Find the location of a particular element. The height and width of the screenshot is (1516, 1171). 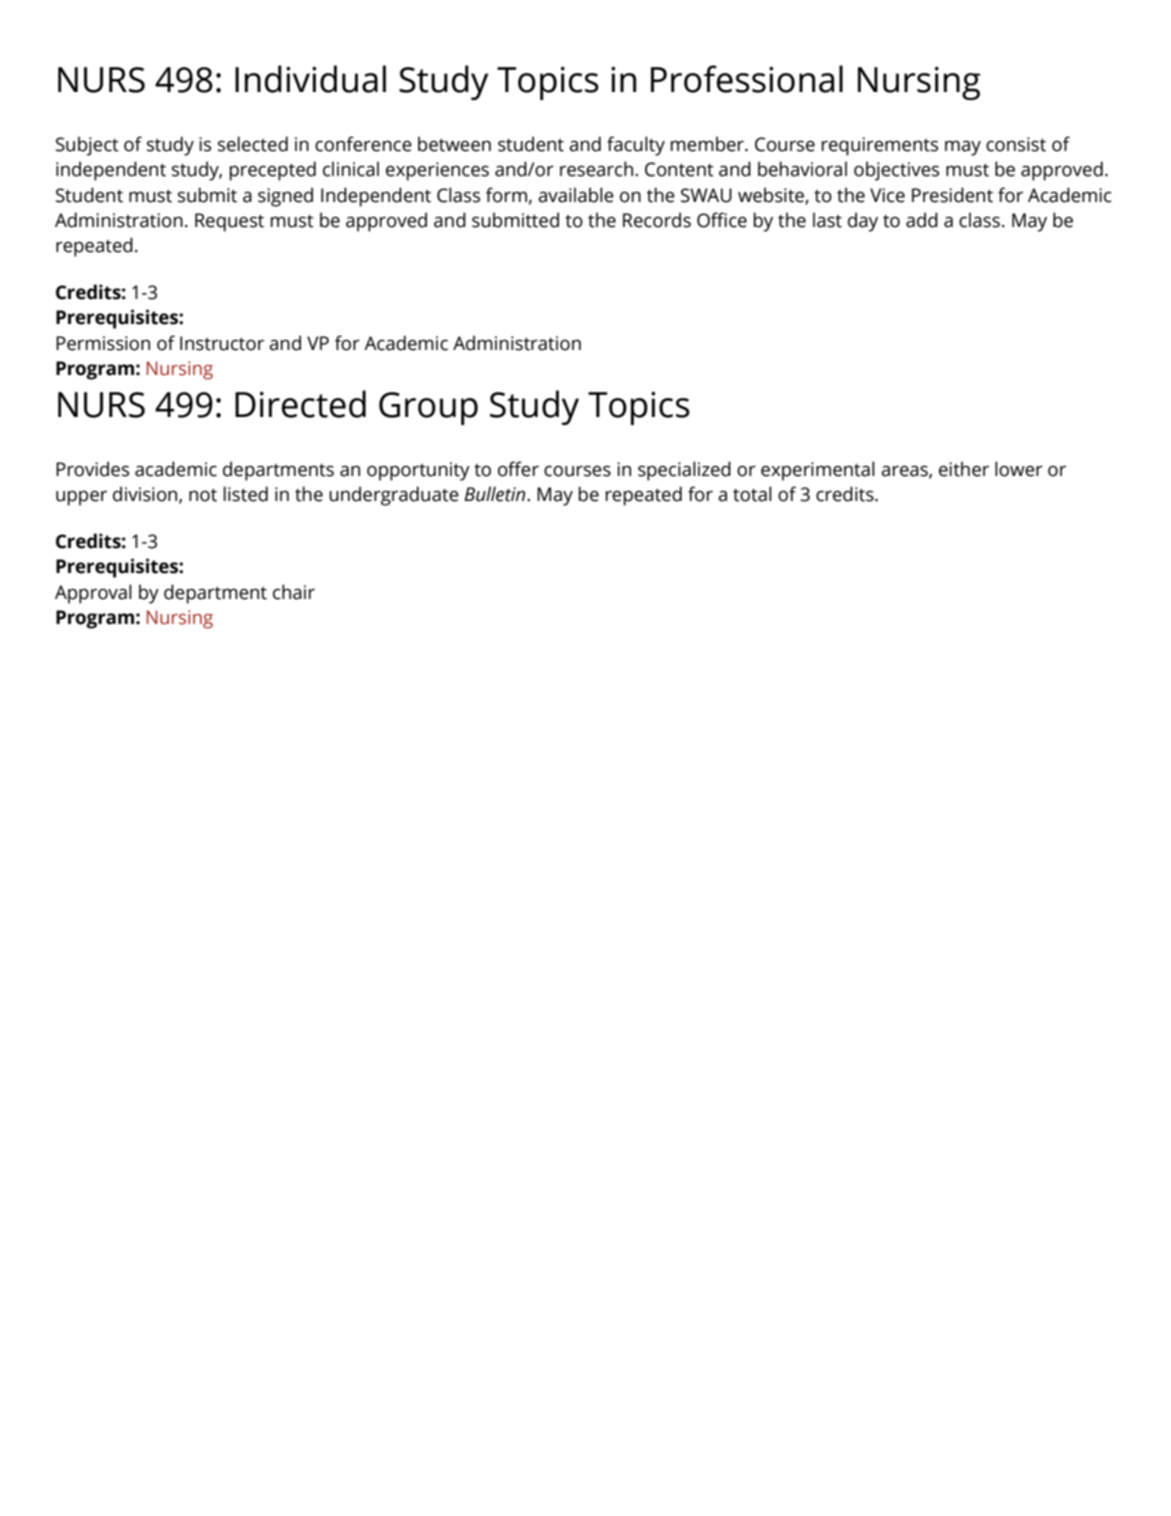

day is located at coordinates (863, 222).
